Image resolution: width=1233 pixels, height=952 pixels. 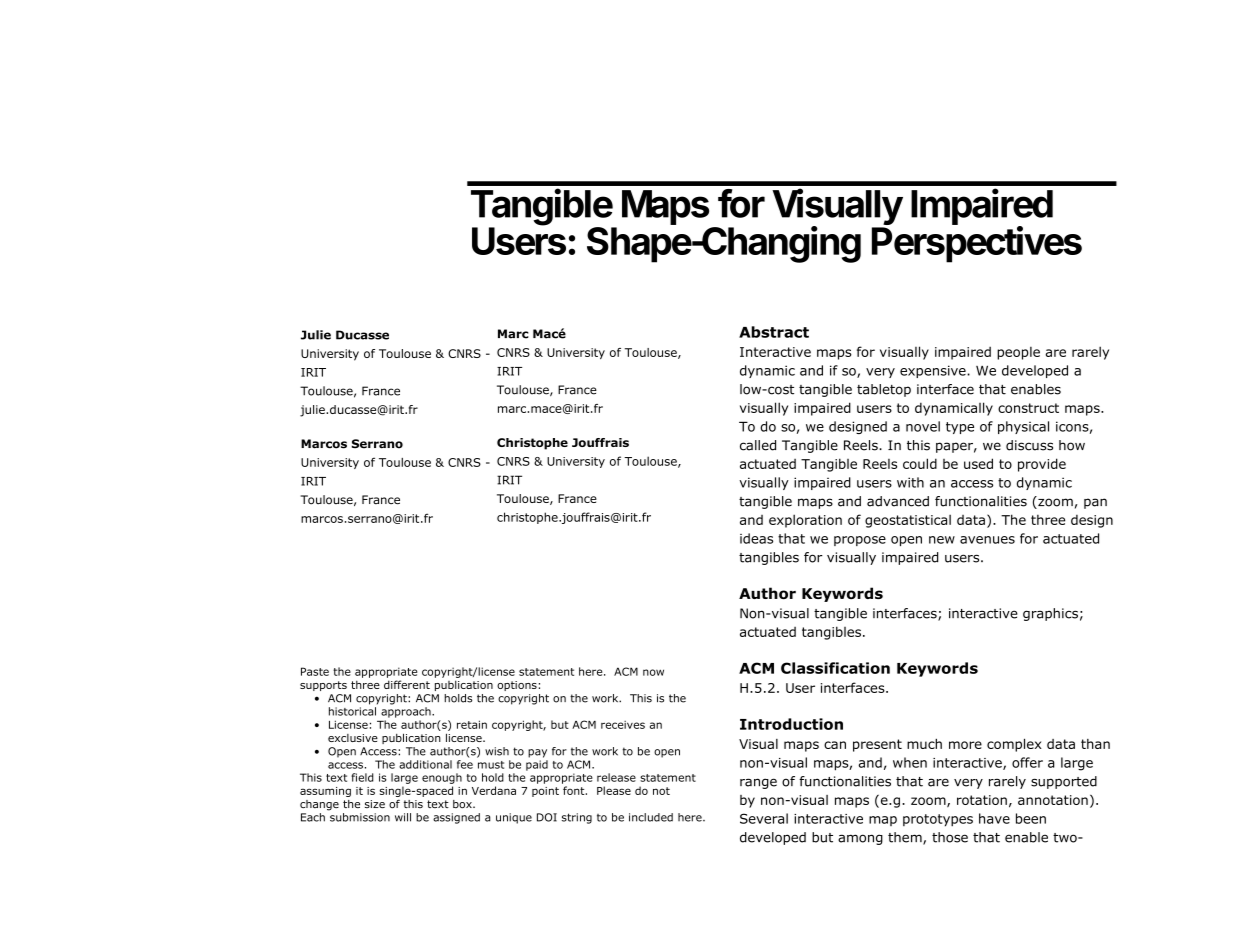 I want to click on Abstract, so click(x=774, y=332).
